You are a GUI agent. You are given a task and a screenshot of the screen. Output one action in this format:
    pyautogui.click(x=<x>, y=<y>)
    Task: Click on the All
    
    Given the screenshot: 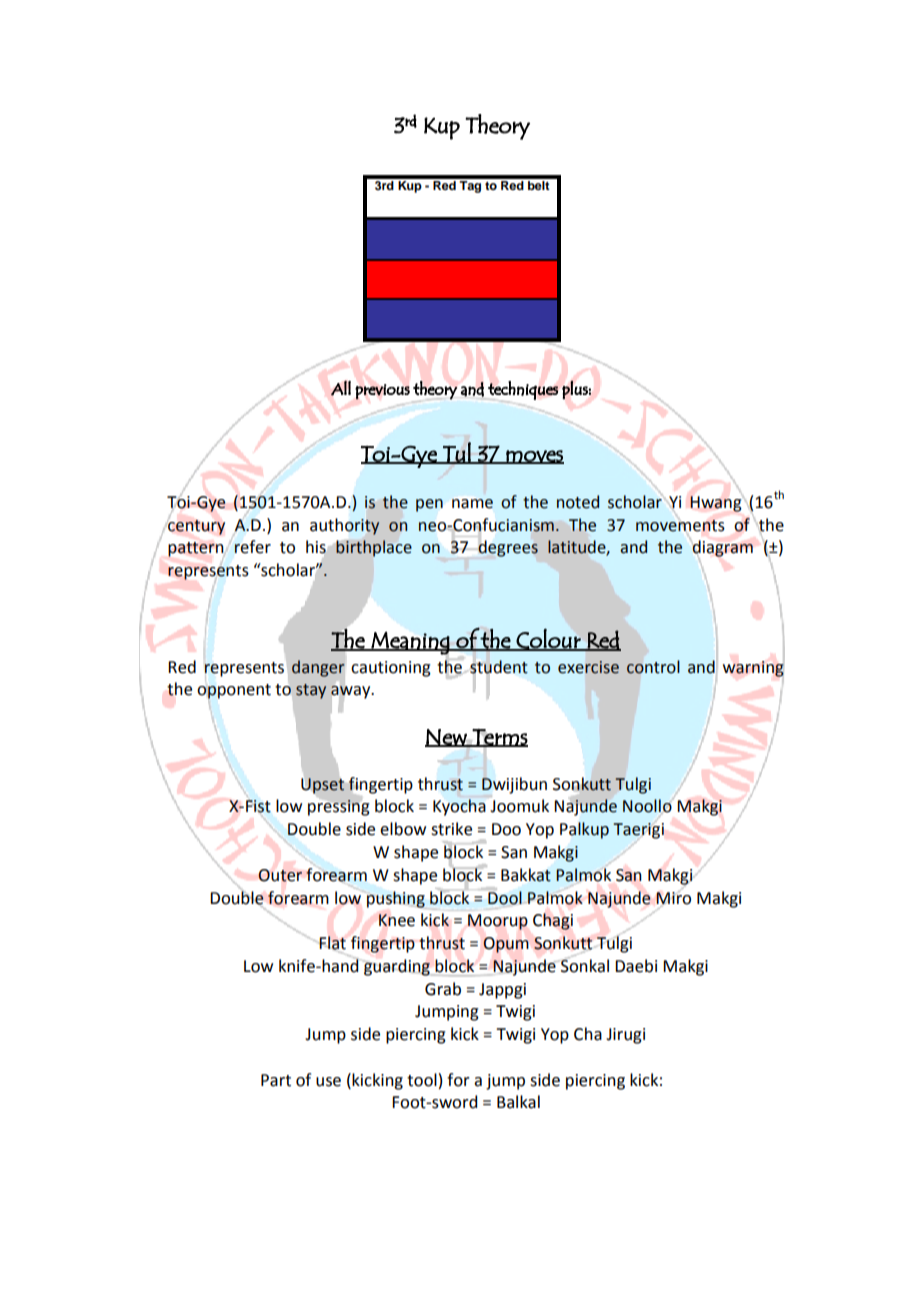 What is the action you would take?
    pyautogui.click(x=341, y=388)
